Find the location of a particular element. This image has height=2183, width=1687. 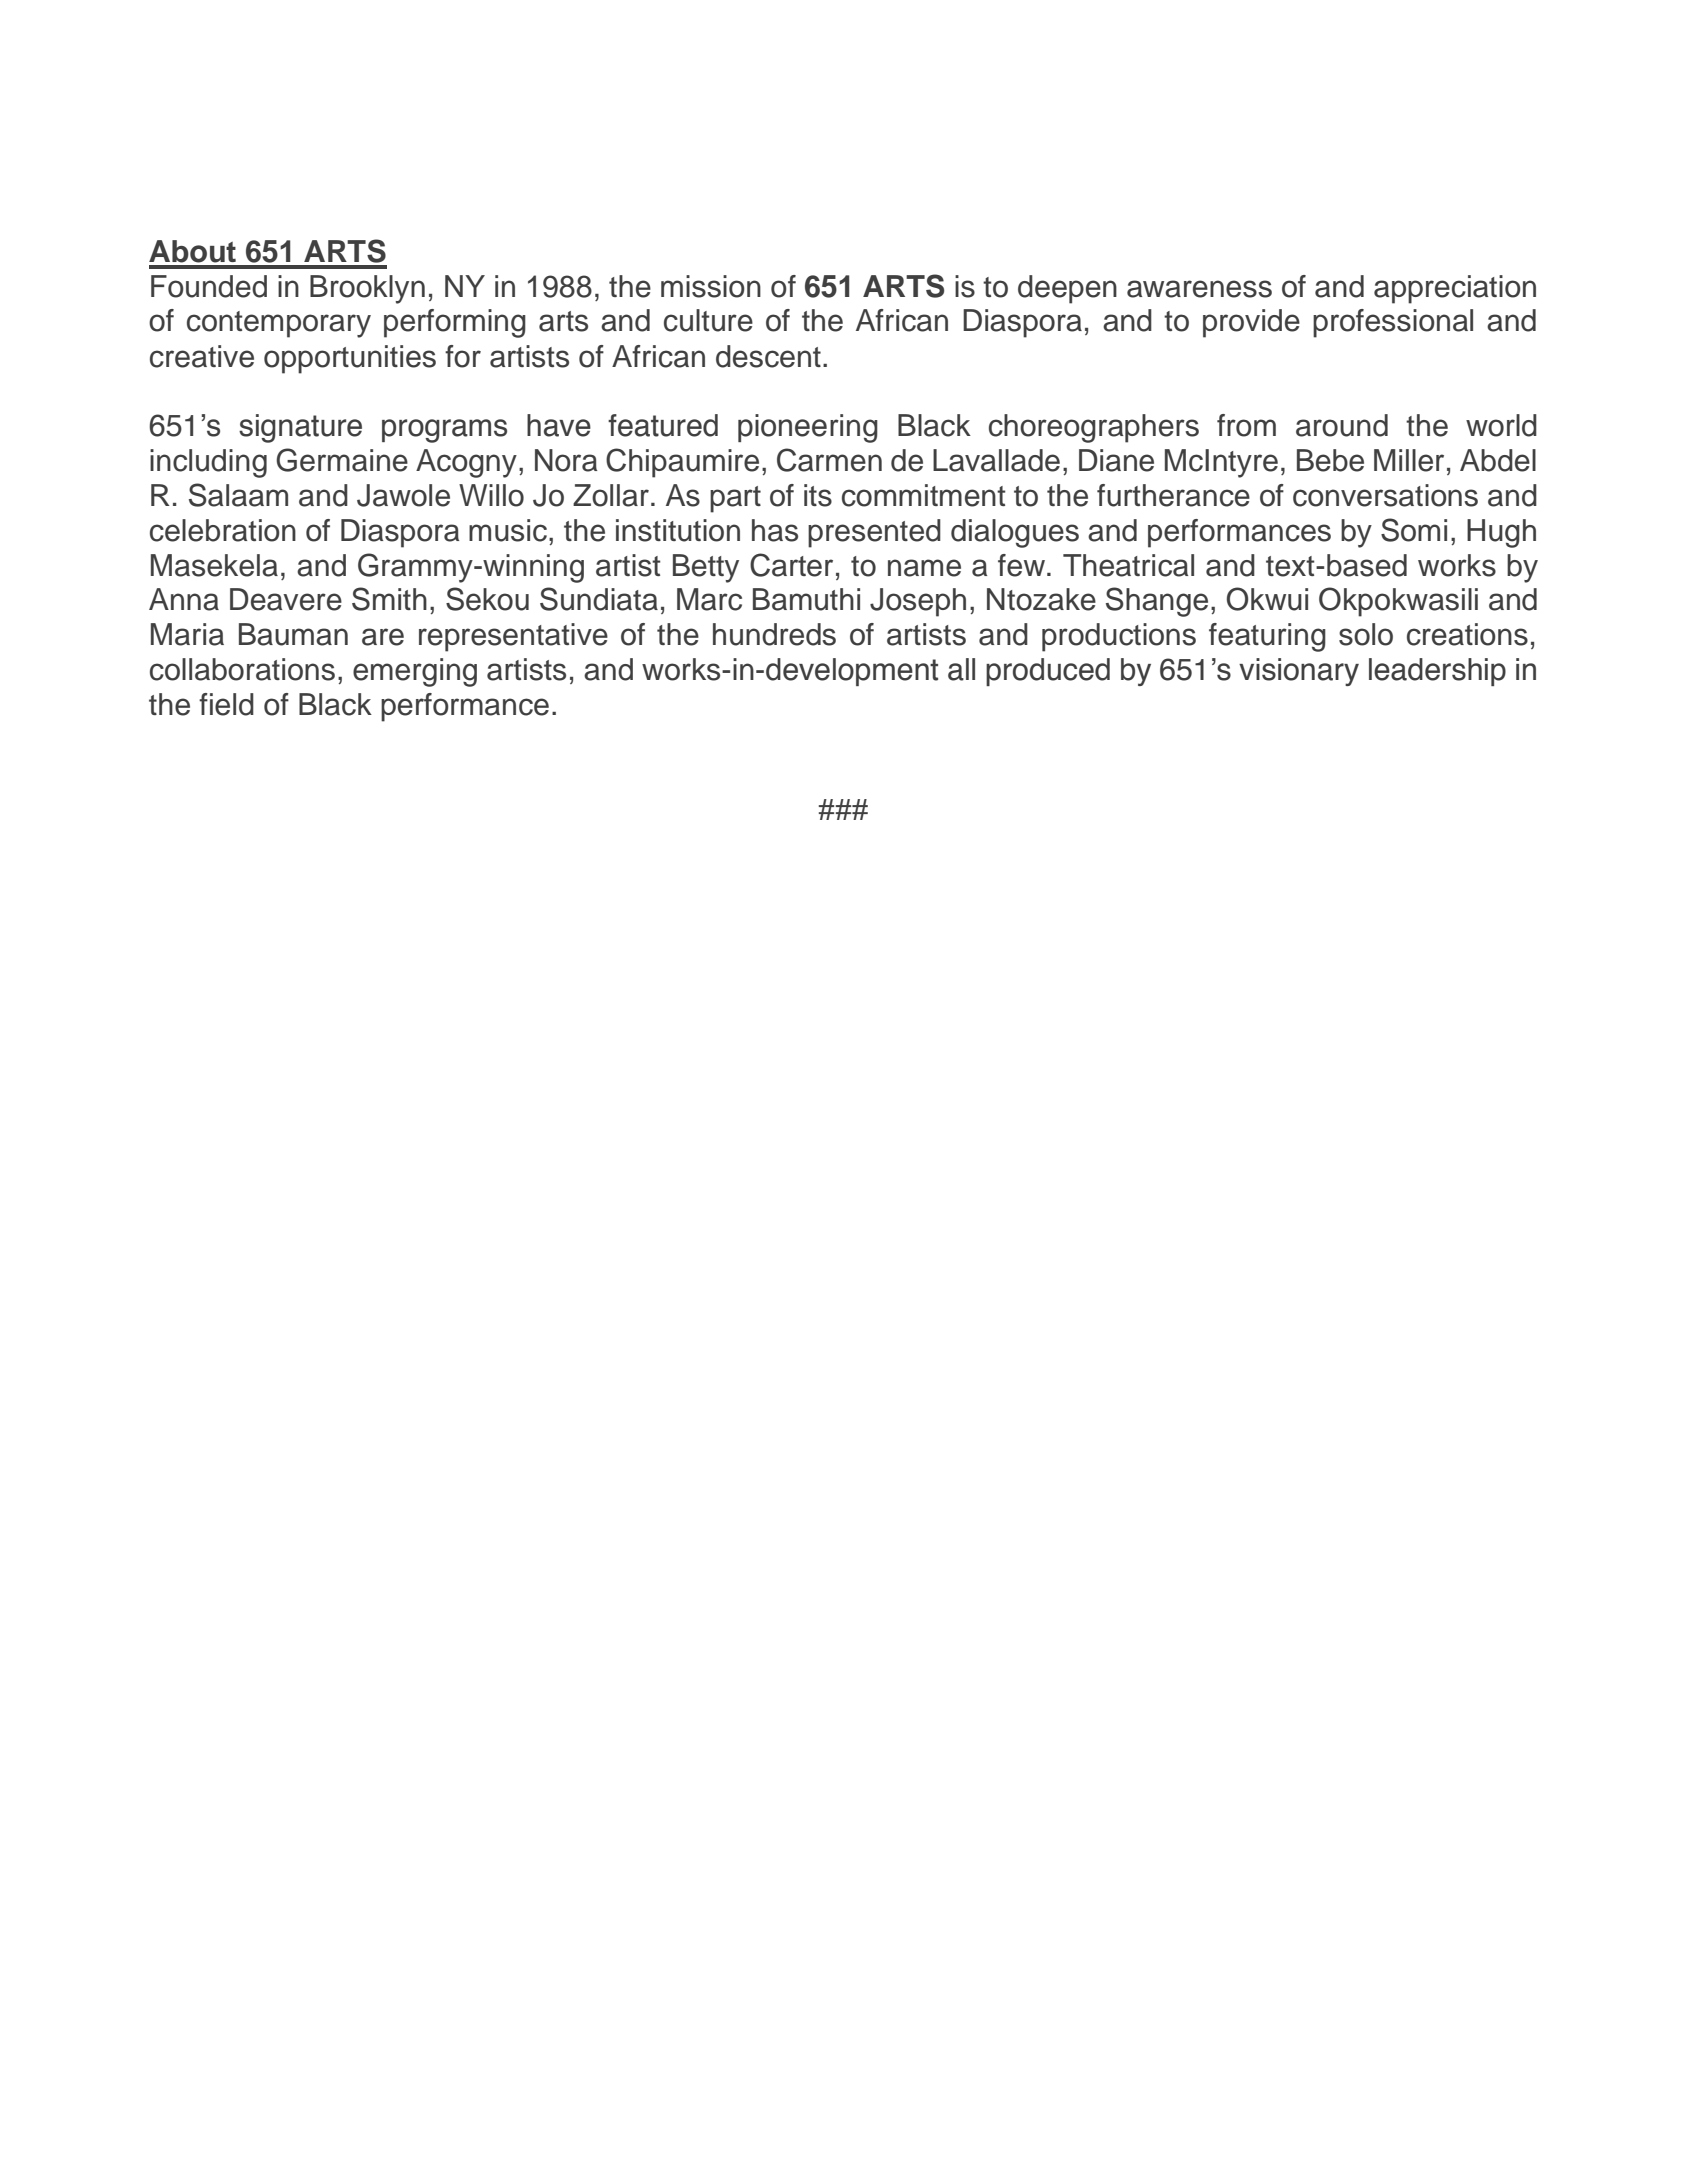

Brooklyn is located at coordinates (367, 289).
